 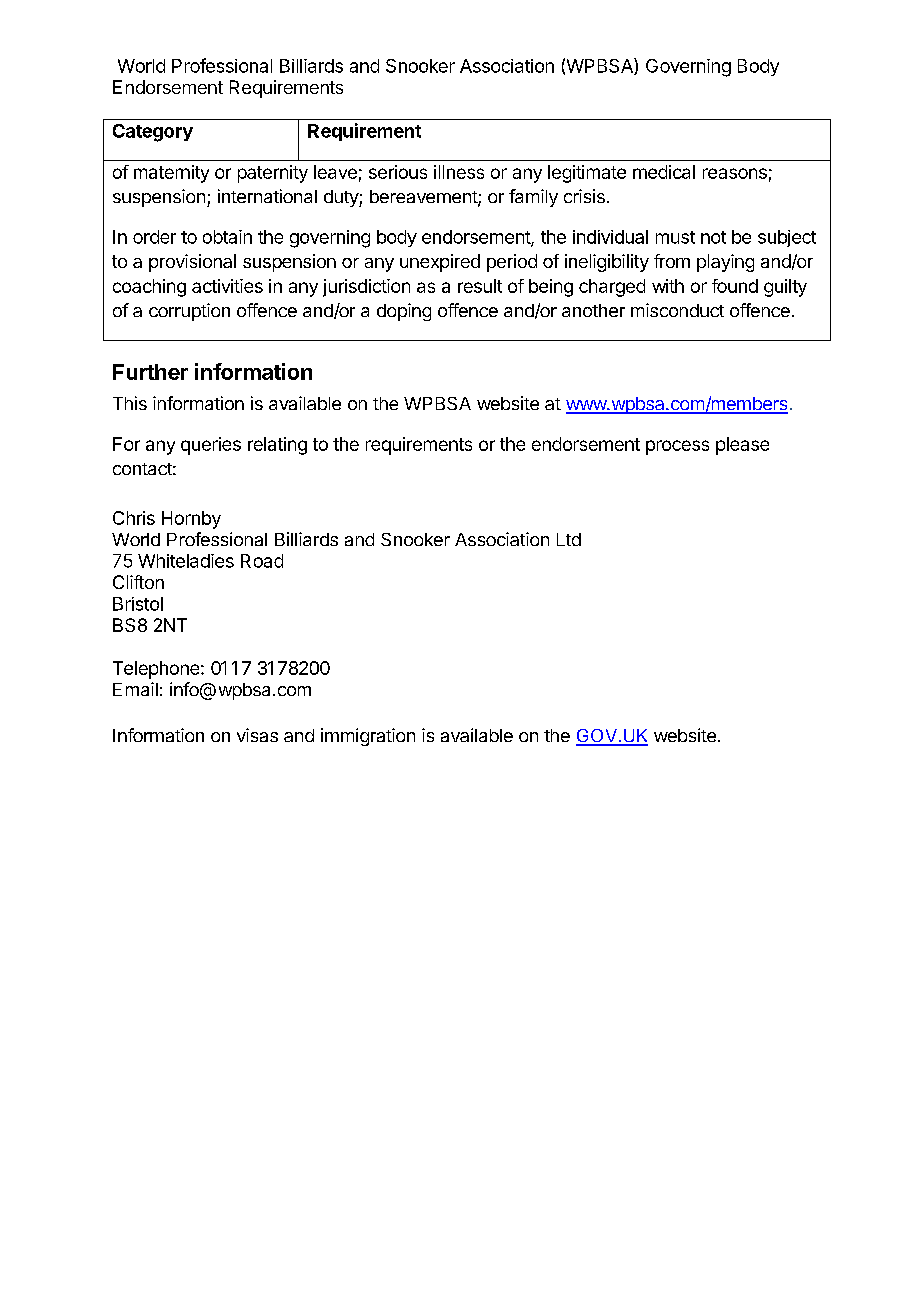 I want to click on process, so click(x=677, y=447).
